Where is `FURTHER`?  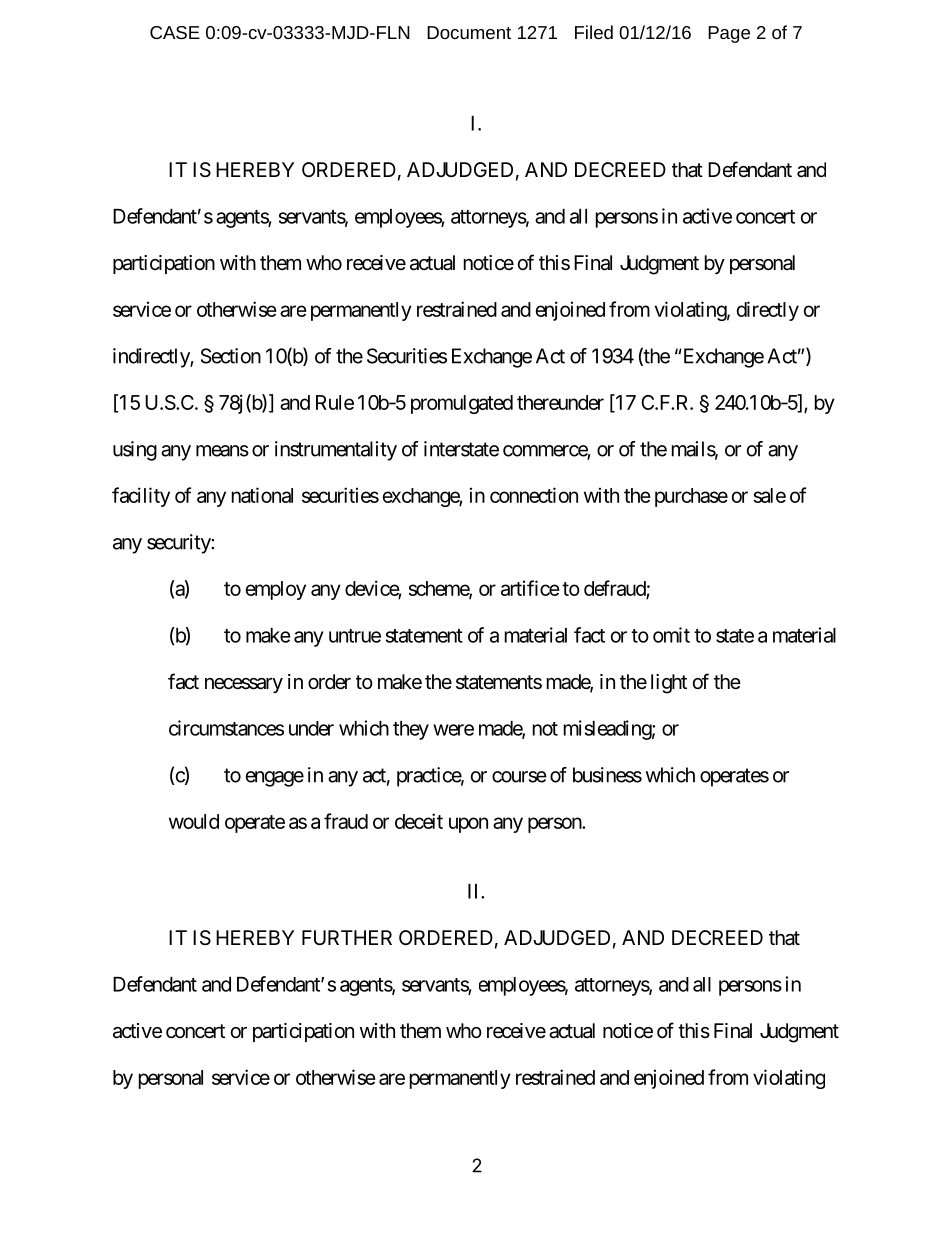
FURTHER is located at coordinates (347, 937).
